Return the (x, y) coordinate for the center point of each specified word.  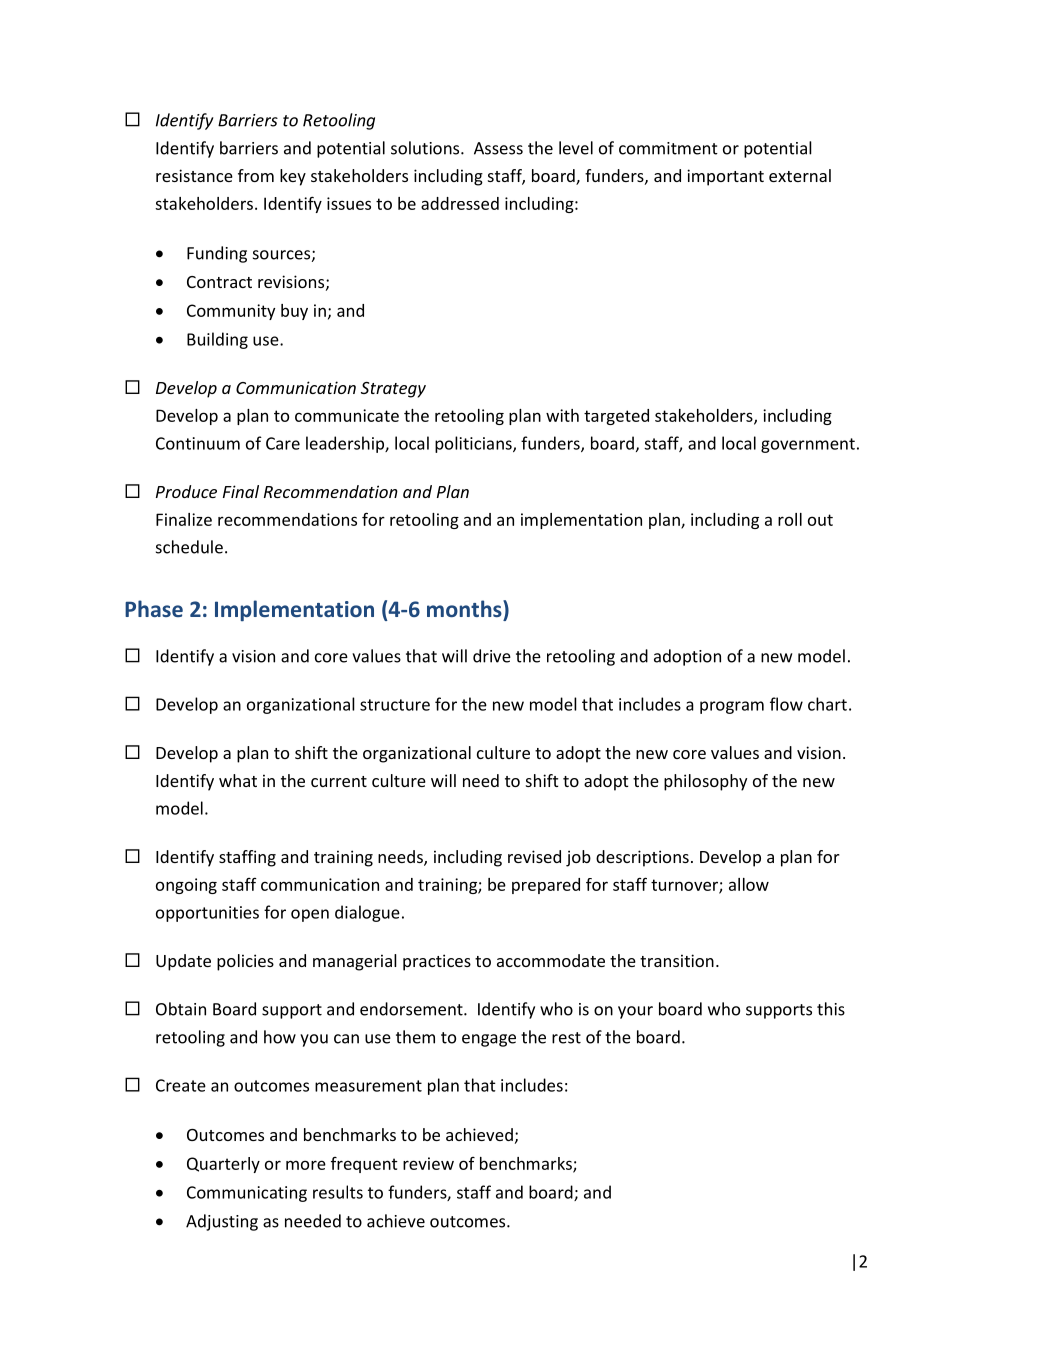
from (256, 175)
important (725, 177)
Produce (186, 491)
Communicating (247, 1194)
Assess (498, 148)
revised (534, 856)
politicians (474, 444)
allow (749, 884)
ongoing (186, 886)
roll (790, 519)
